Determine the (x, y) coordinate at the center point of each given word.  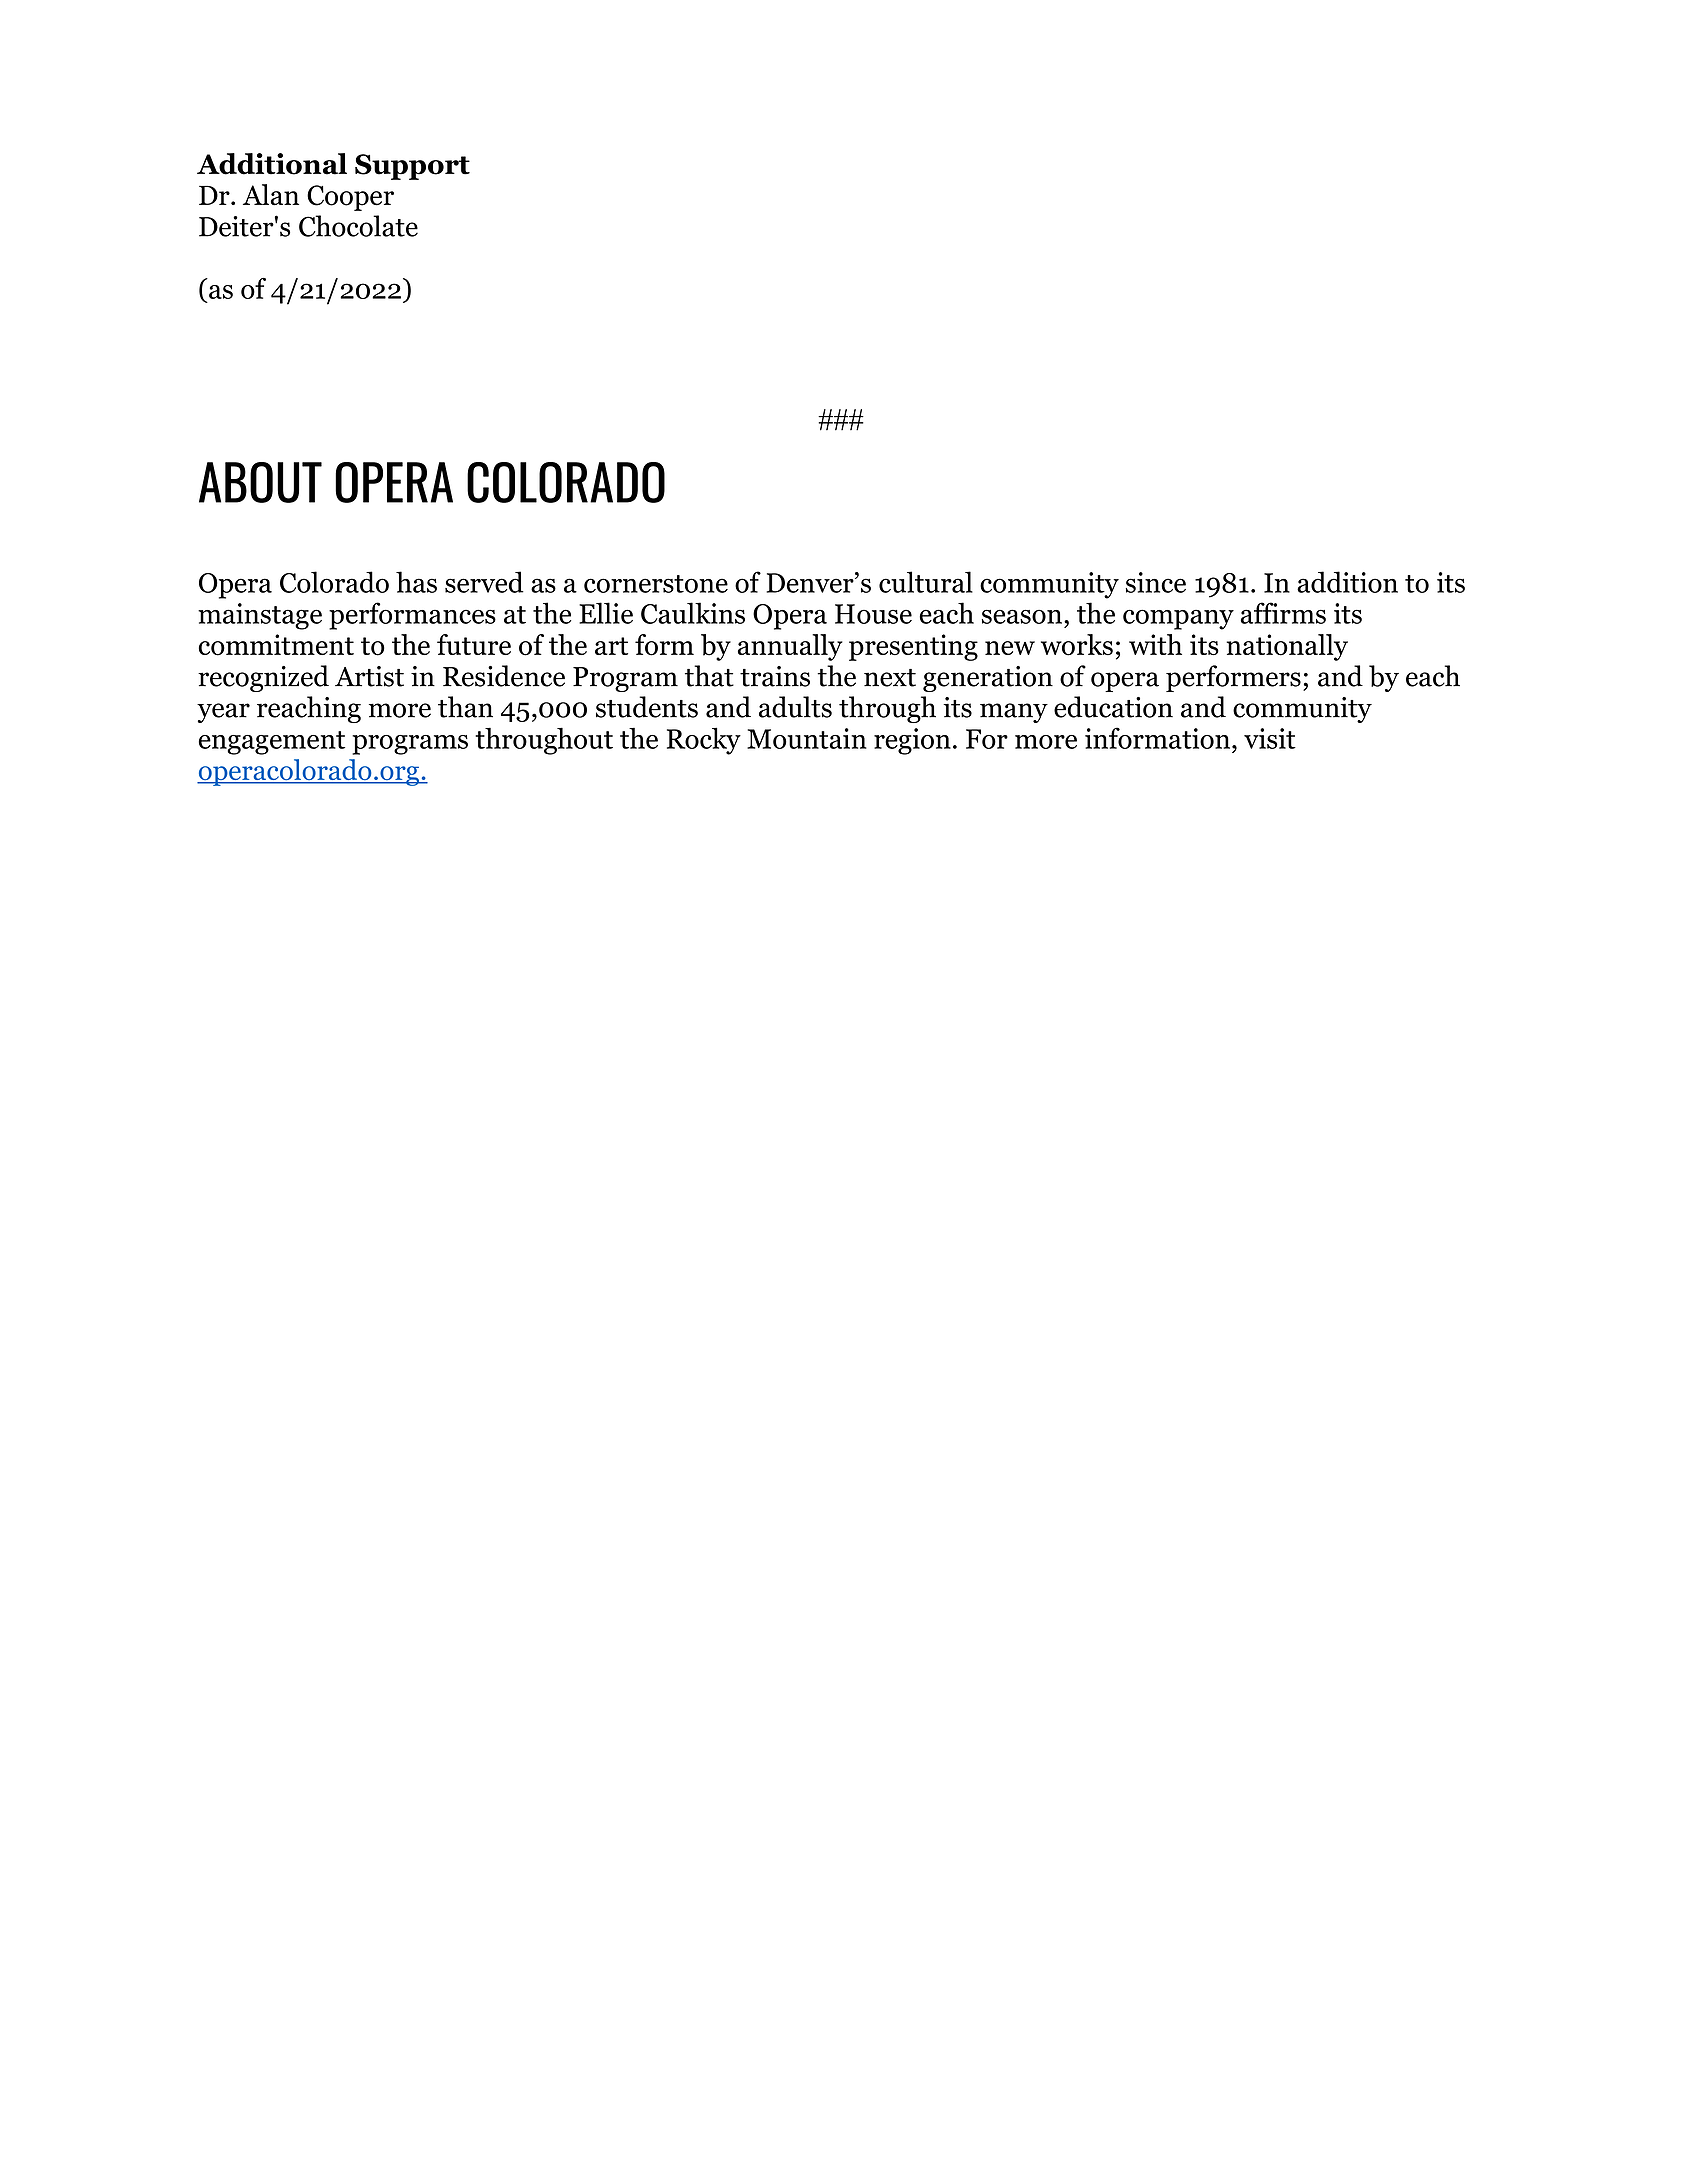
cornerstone (656, 584)
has (416, 582)
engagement (272, 743)
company (1178, 619)
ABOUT (260, 482)
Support (412, 167)
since (1156, 582)
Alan (271, 195)
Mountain (807, 738)
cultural (926, 582)
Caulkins (693, 613)
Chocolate (358, 226)
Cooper (350, 198)
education (1113, 707)
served (484, 582)
